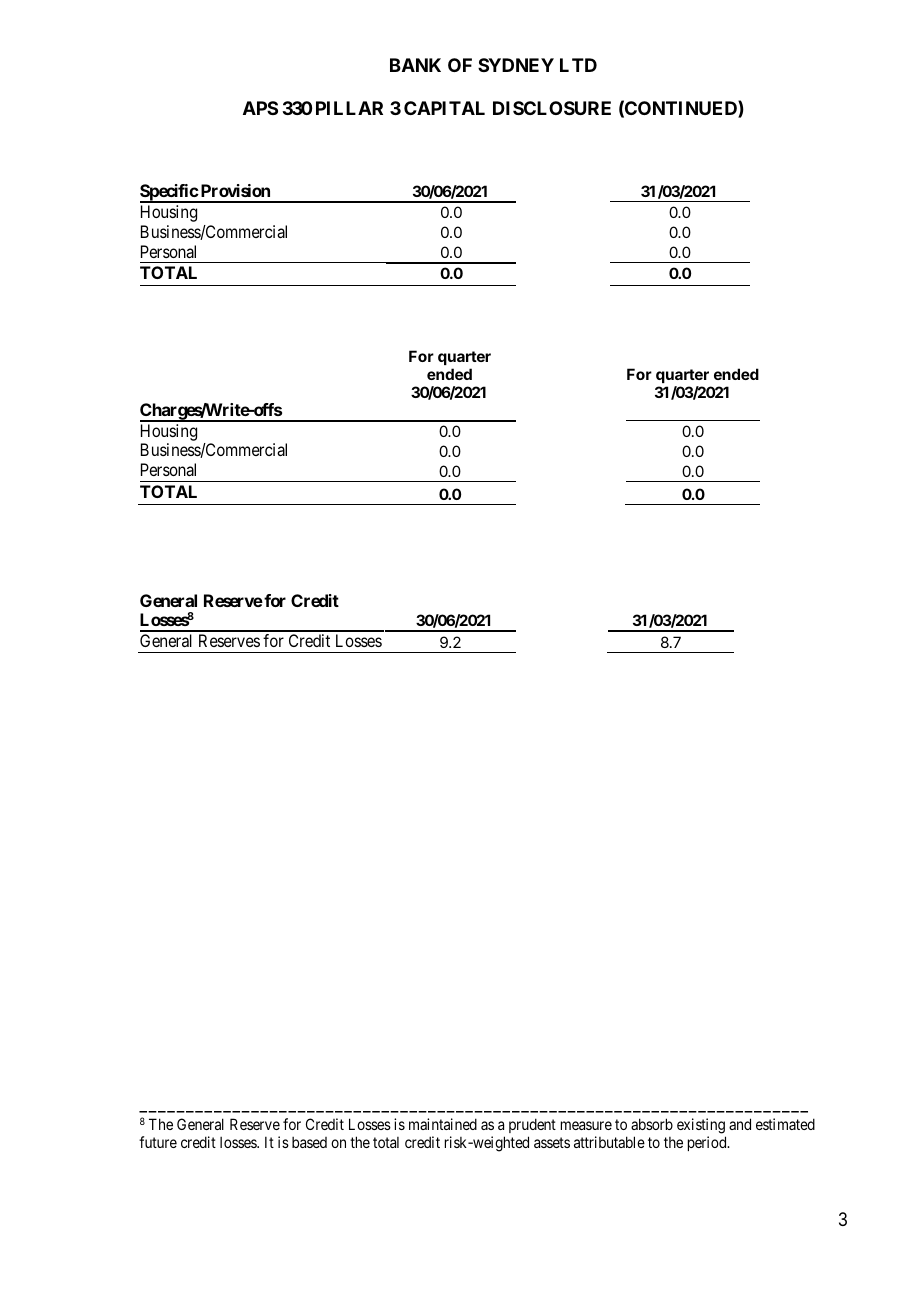 Image resolution: width=924 pixels, height=1308 pixels. I want to click on LTD, so click(578, 65).
